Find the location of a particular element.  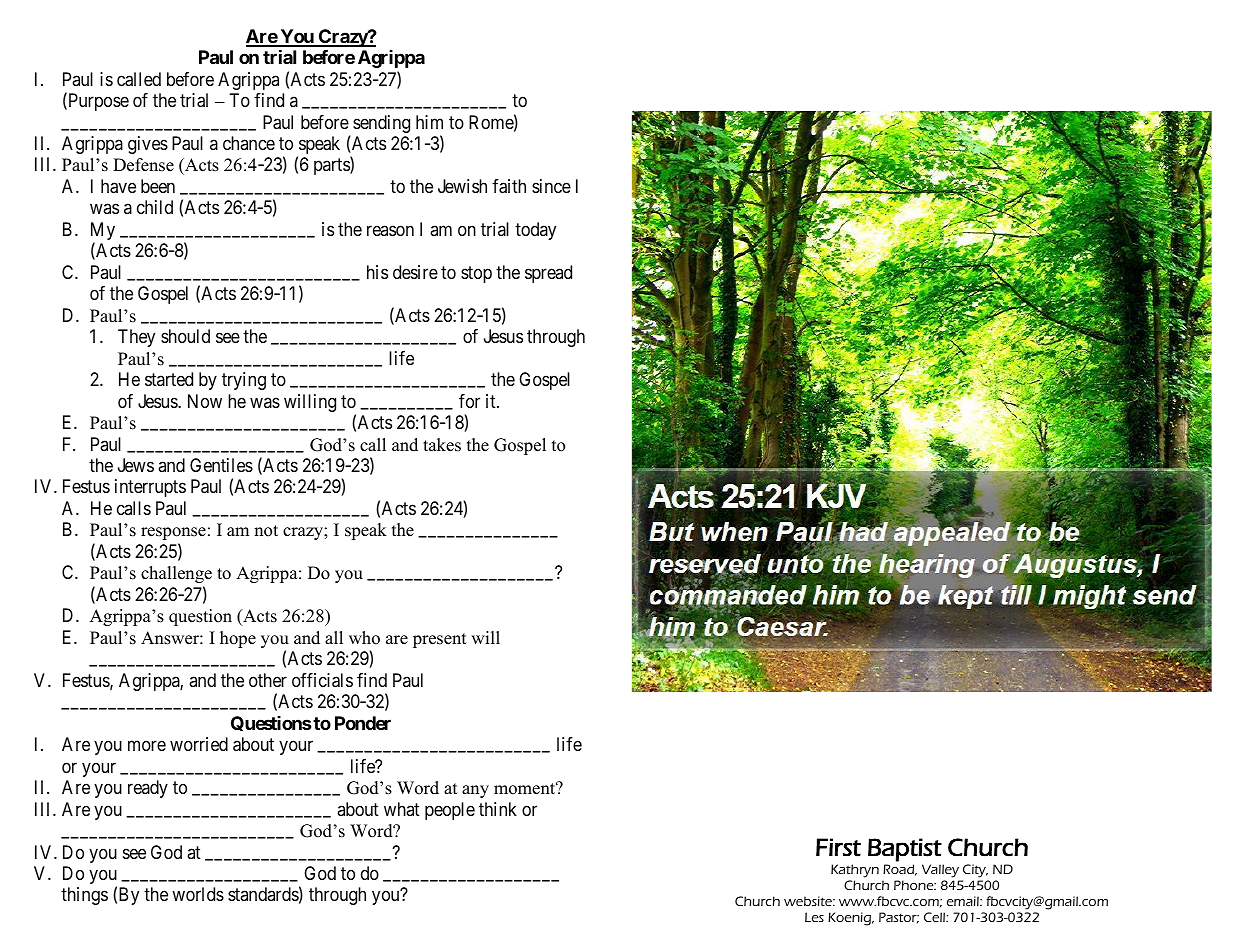

takes is located at coordinates (442, 445).
